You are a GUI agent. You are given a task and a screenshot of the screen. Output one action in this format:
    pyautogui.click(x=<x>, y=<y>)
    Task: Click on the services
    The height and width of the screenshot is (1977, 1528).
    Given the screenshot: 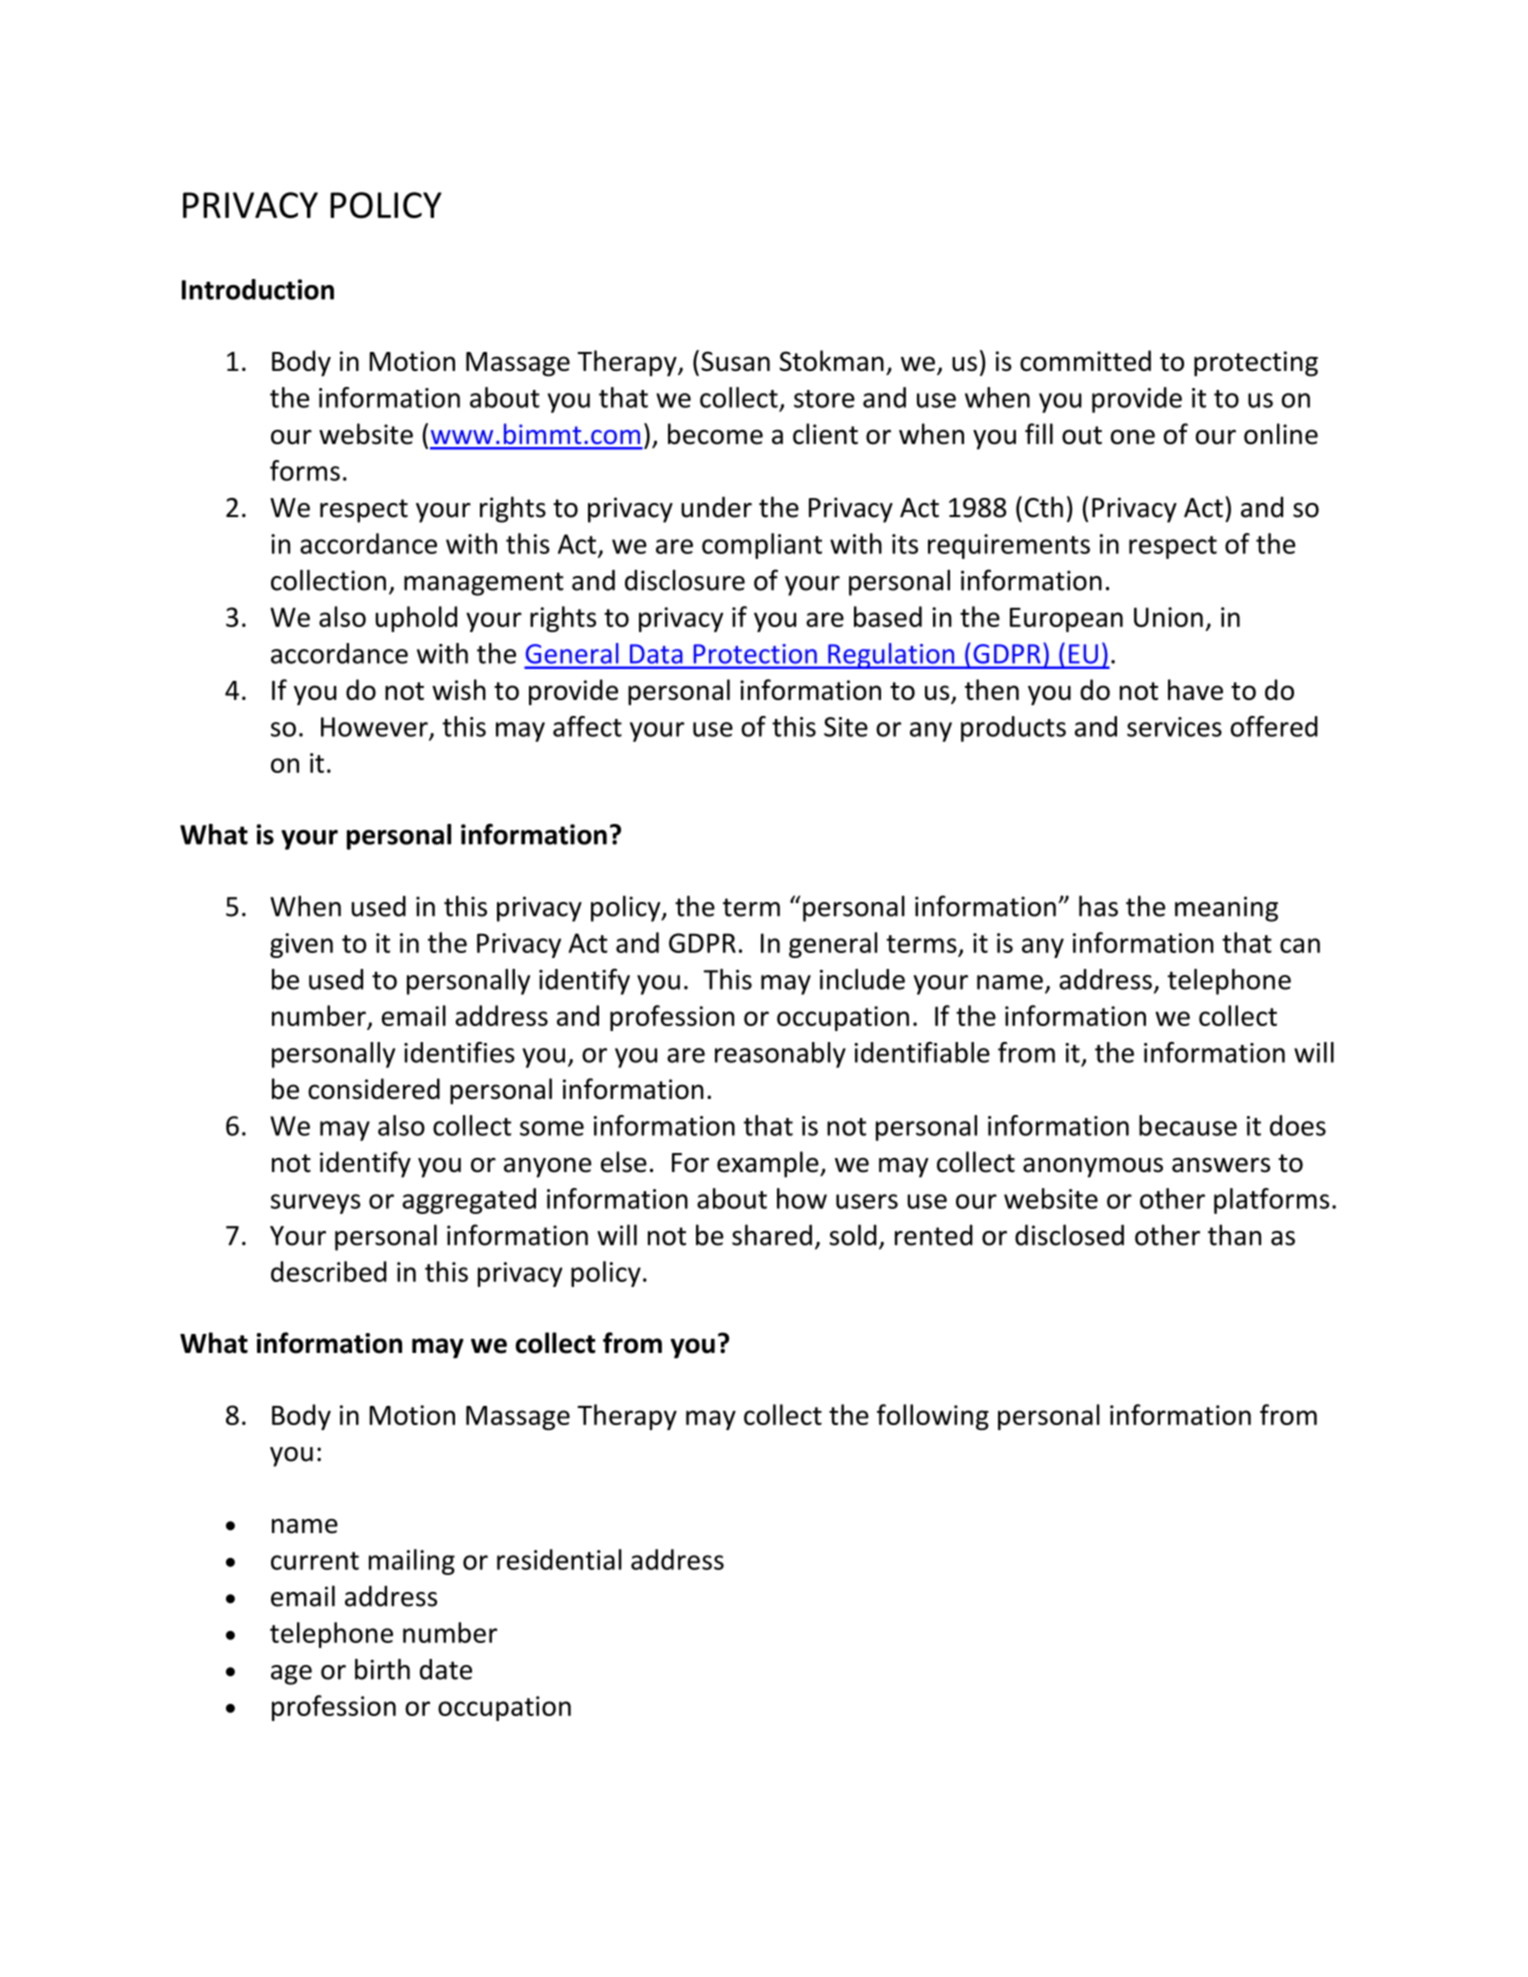 What is the action you would take?
    pyautogui.click(x=1174, y=727)
